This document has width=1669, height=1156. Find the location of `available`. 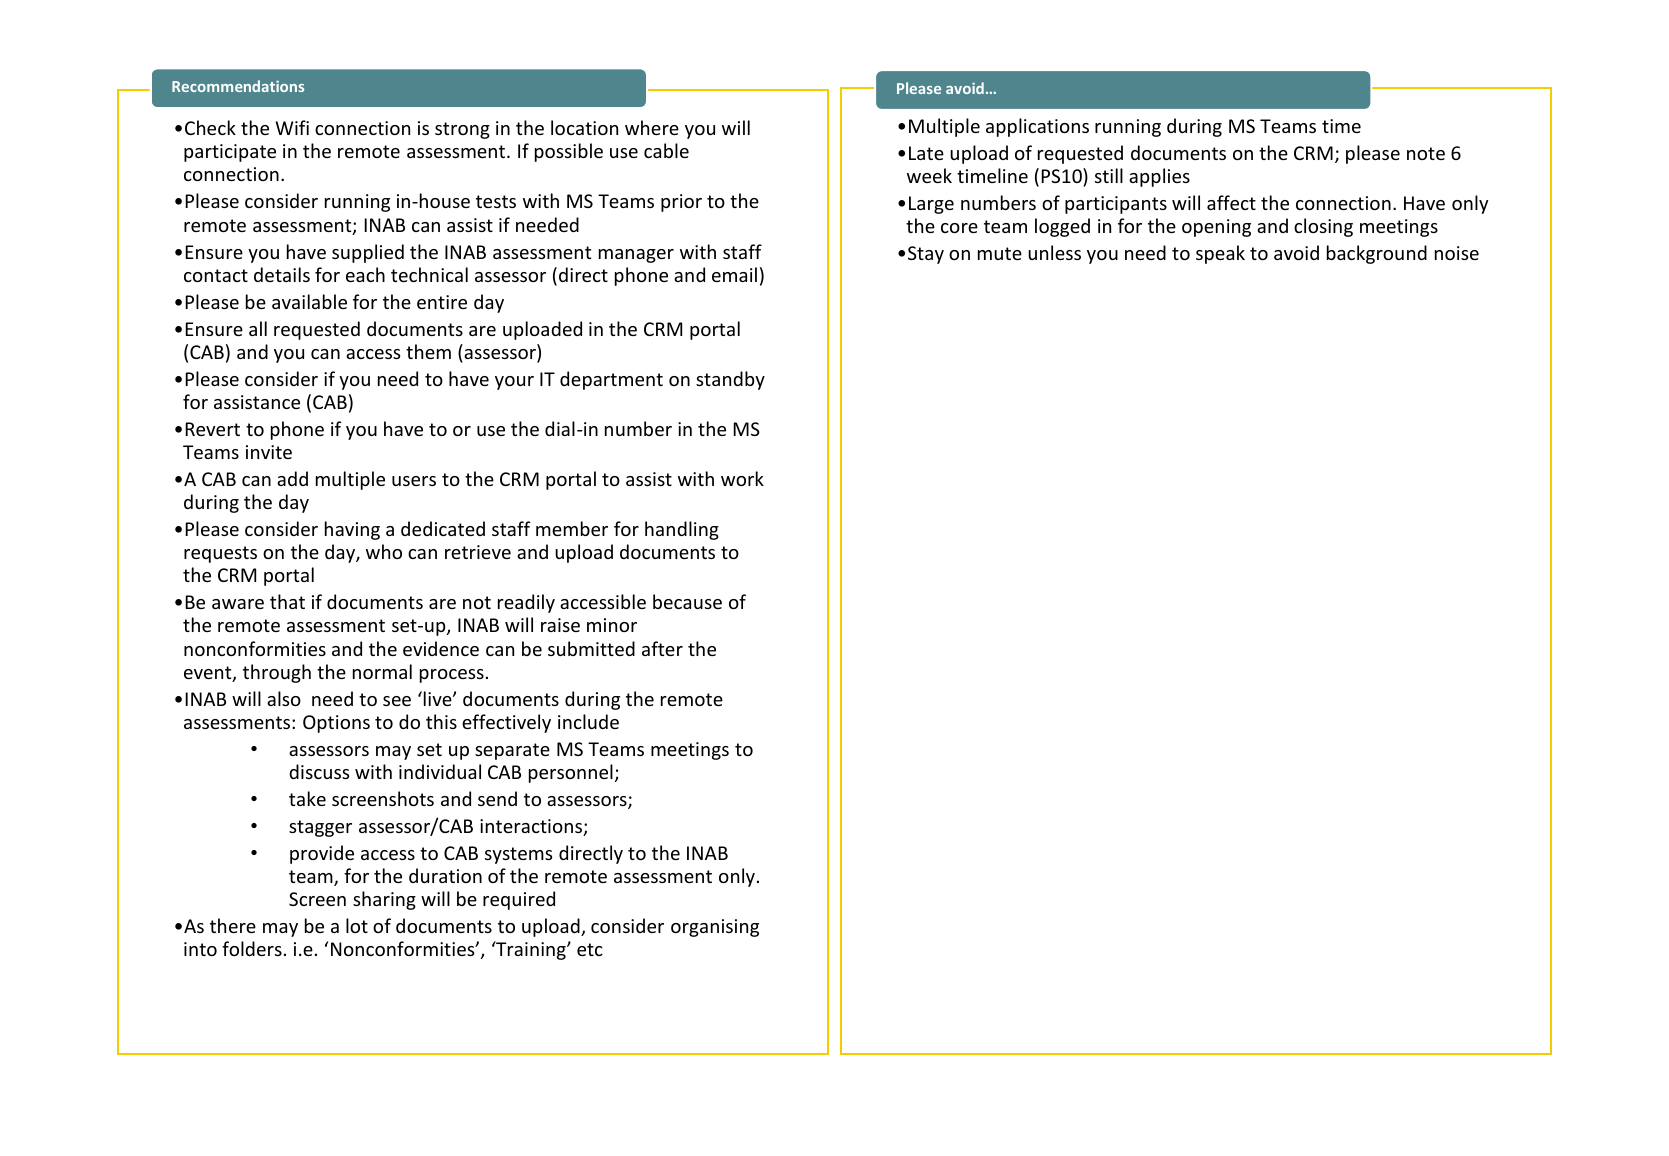

available is located at coordinates (309, 301).
